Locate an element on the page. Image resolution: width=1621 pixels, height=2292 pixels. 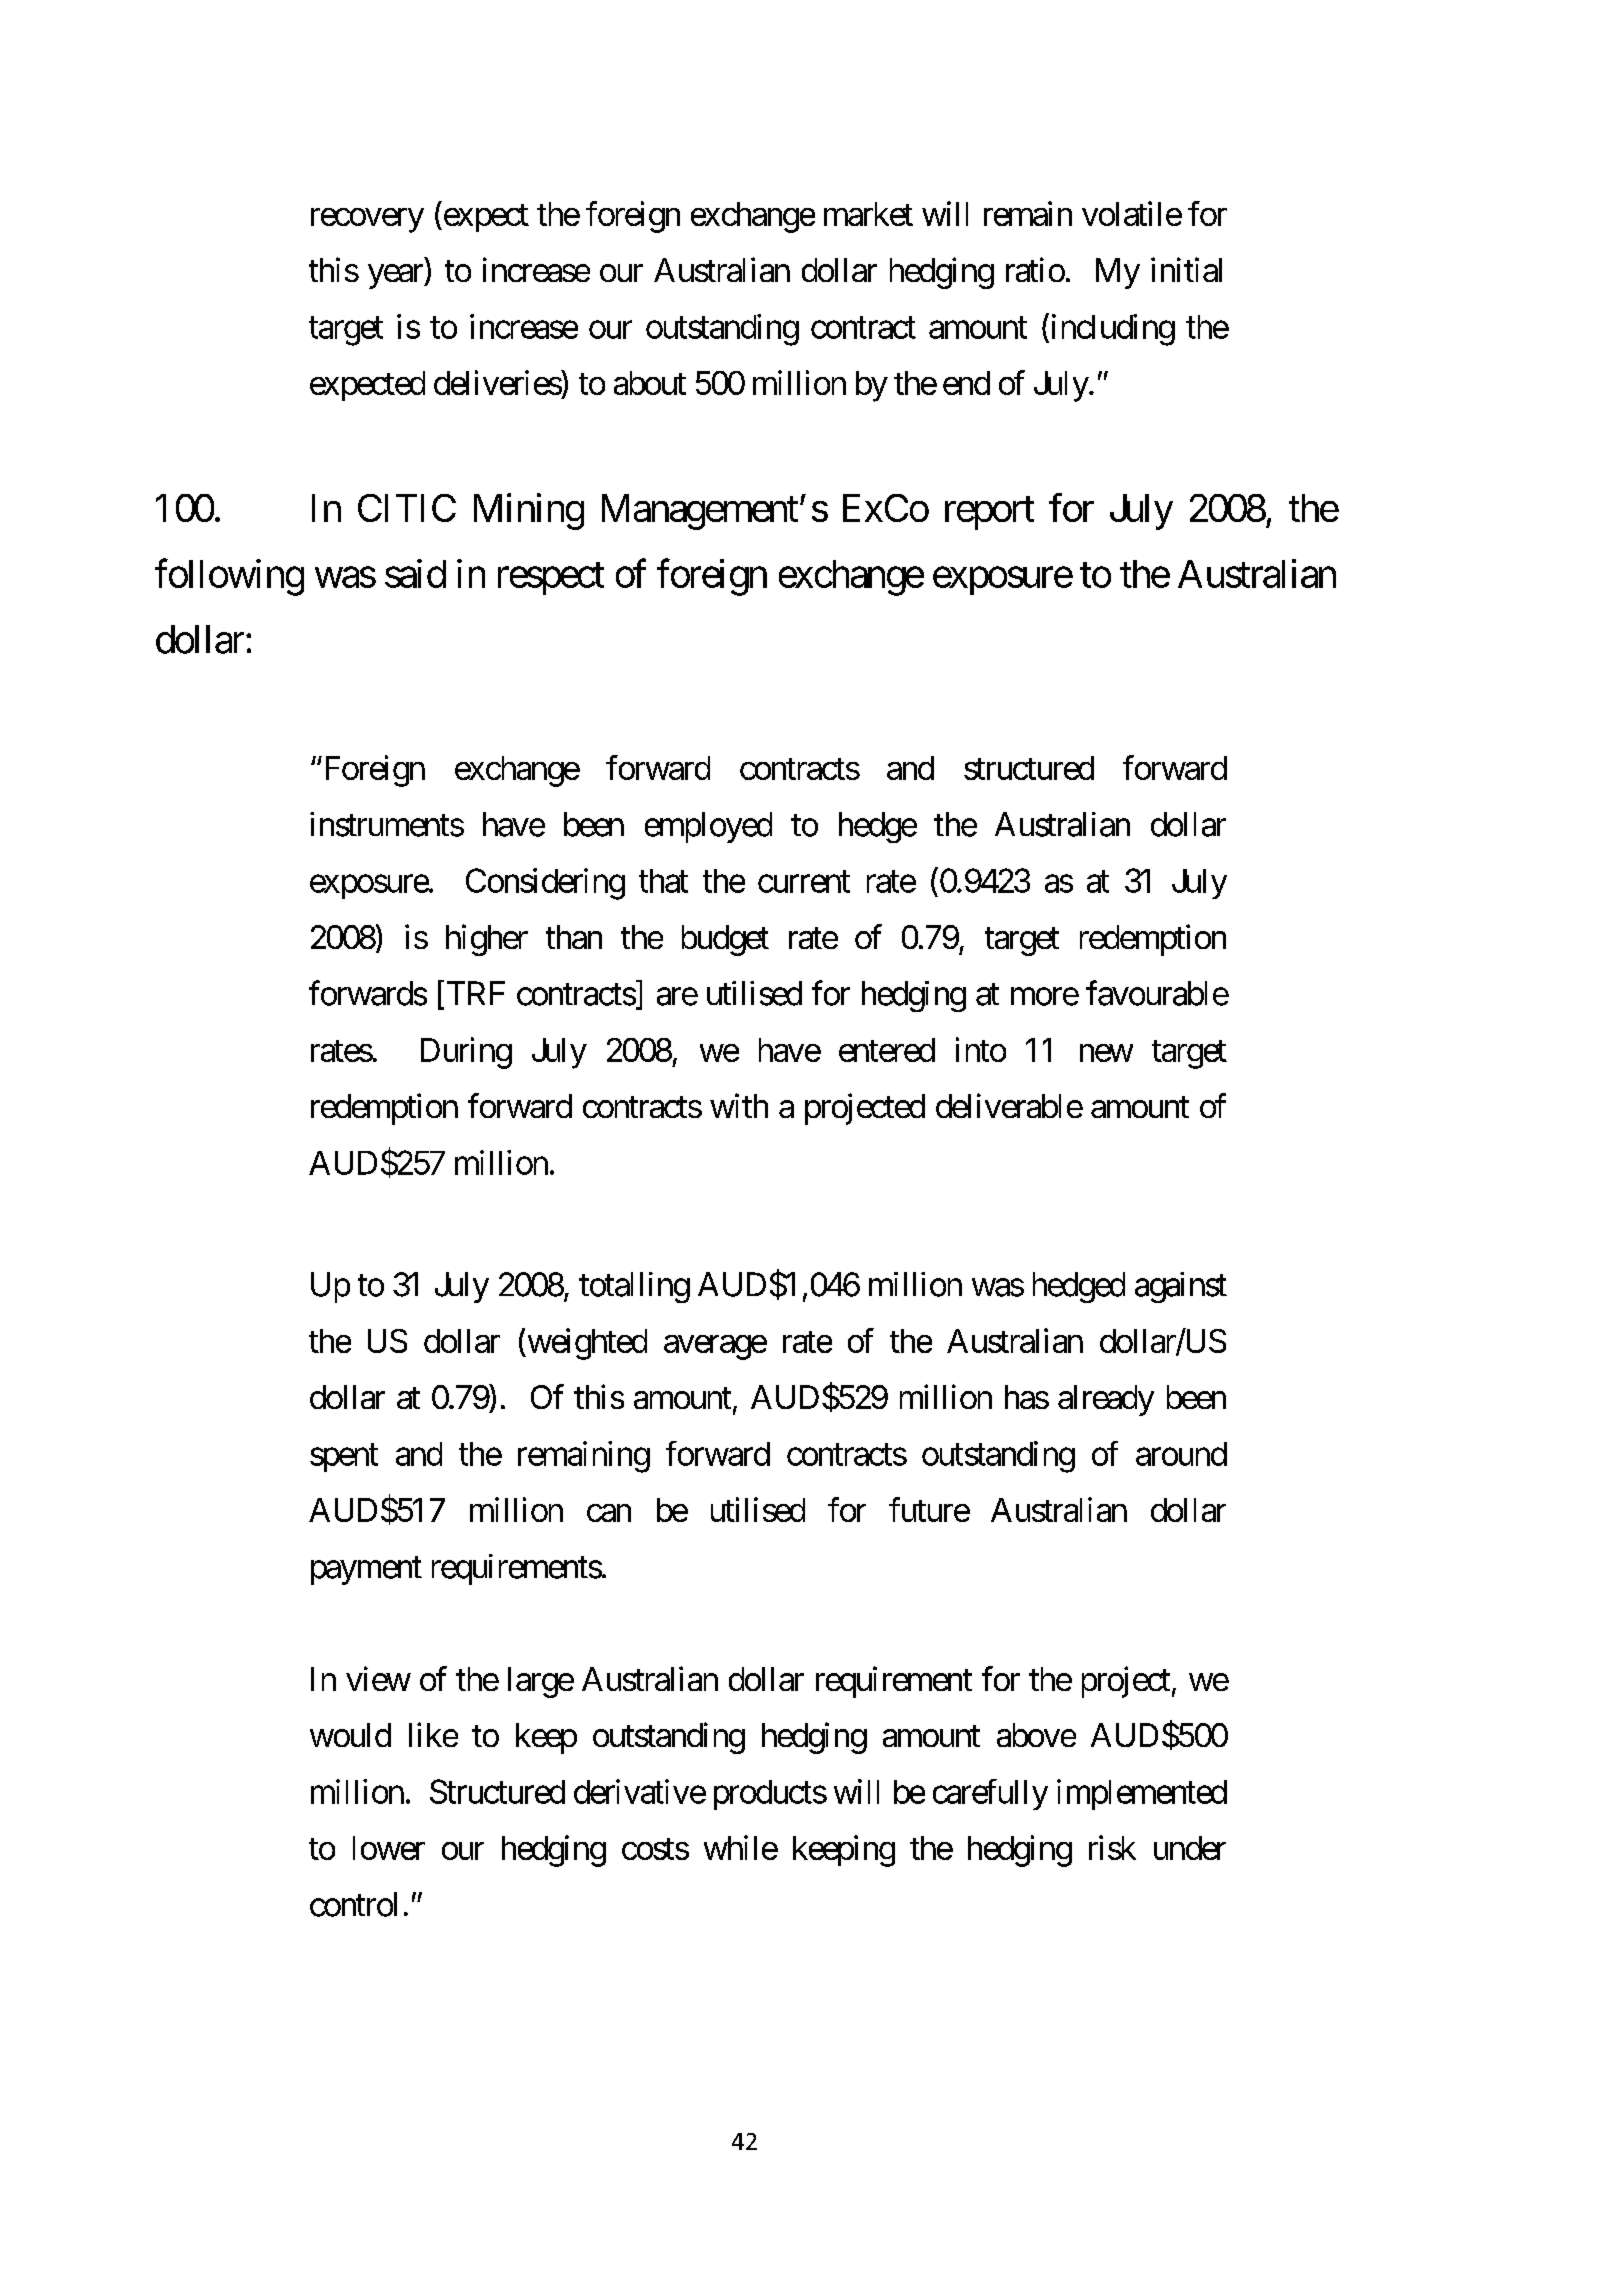
weighted is located at coordinates (586, 1344).
